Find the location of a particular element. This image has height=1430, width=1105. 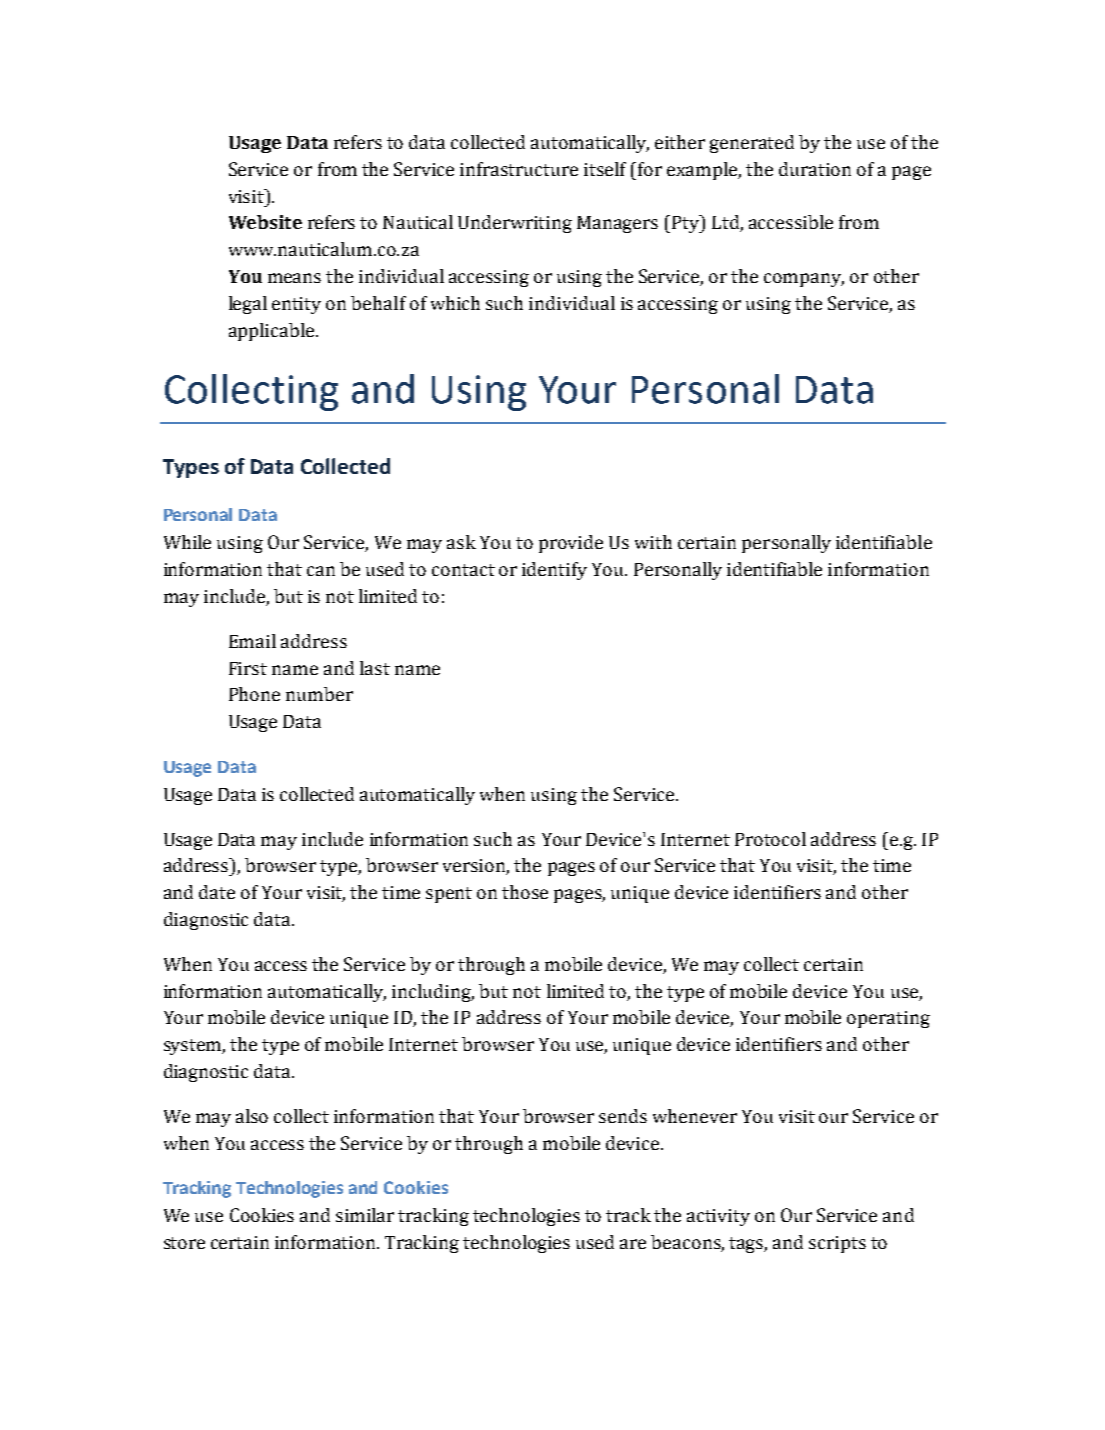

Website is located at coordinates (265, 222).
